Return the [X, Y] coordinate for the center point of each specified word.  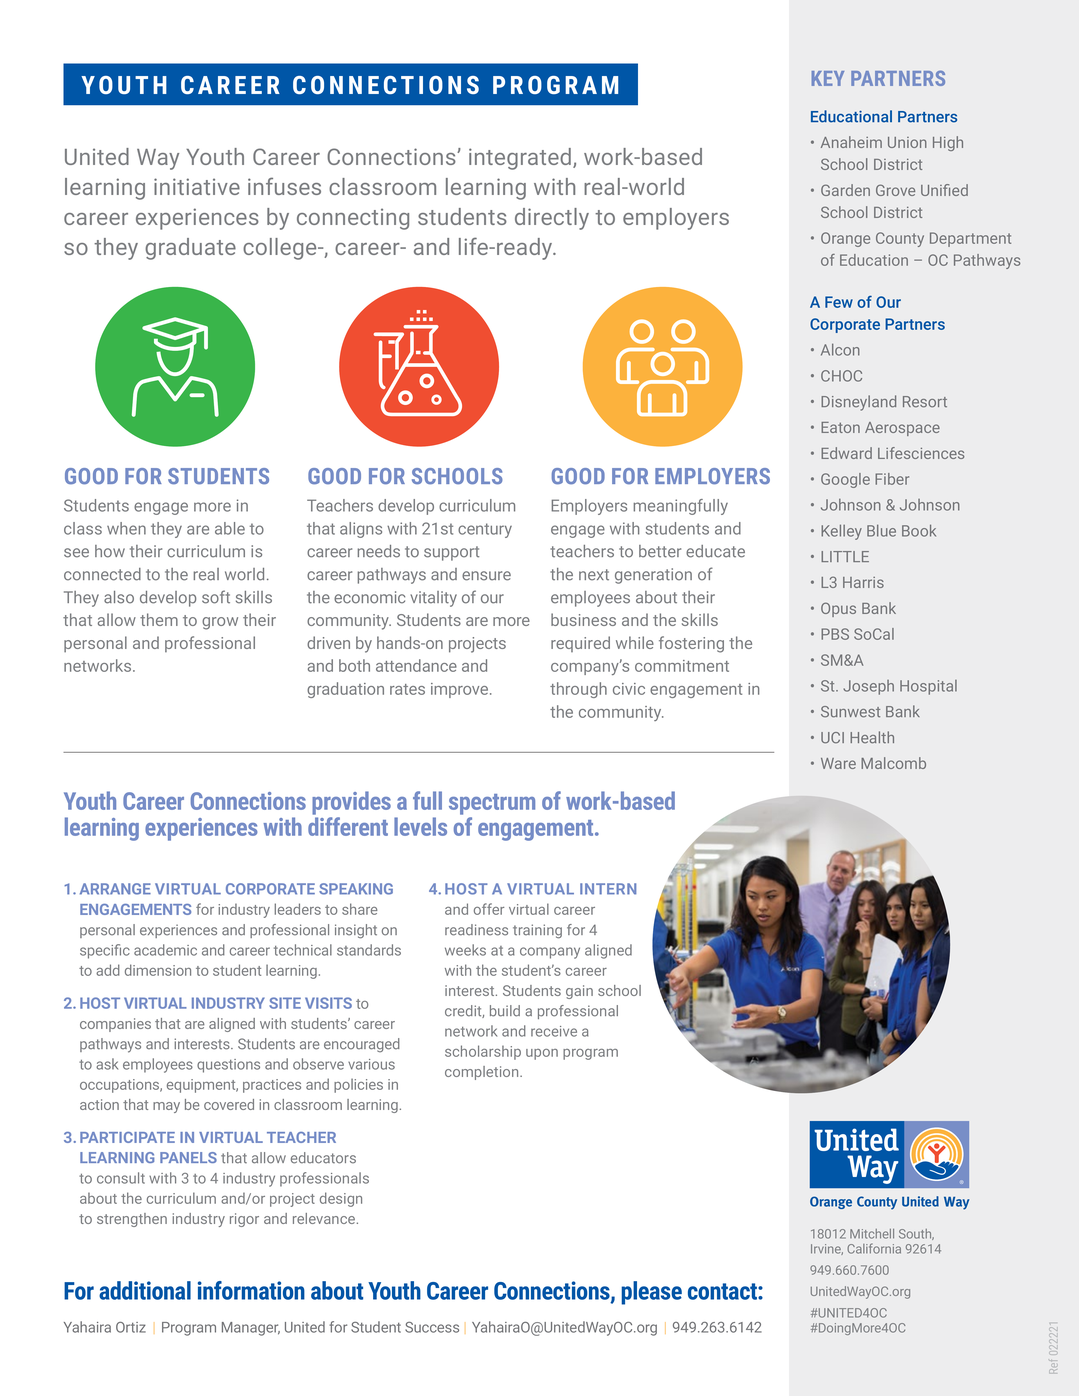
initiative [197, 186]
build [505, 1011]
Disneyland [858, 403]
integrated [520, 159]
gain [579, 992]
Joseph [868, 687]
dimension [158, 970]
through [578, 690]
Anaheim [851, 142]
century [485, 530]
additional [145, 1290]
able [230, 528]
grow [220, 623]
